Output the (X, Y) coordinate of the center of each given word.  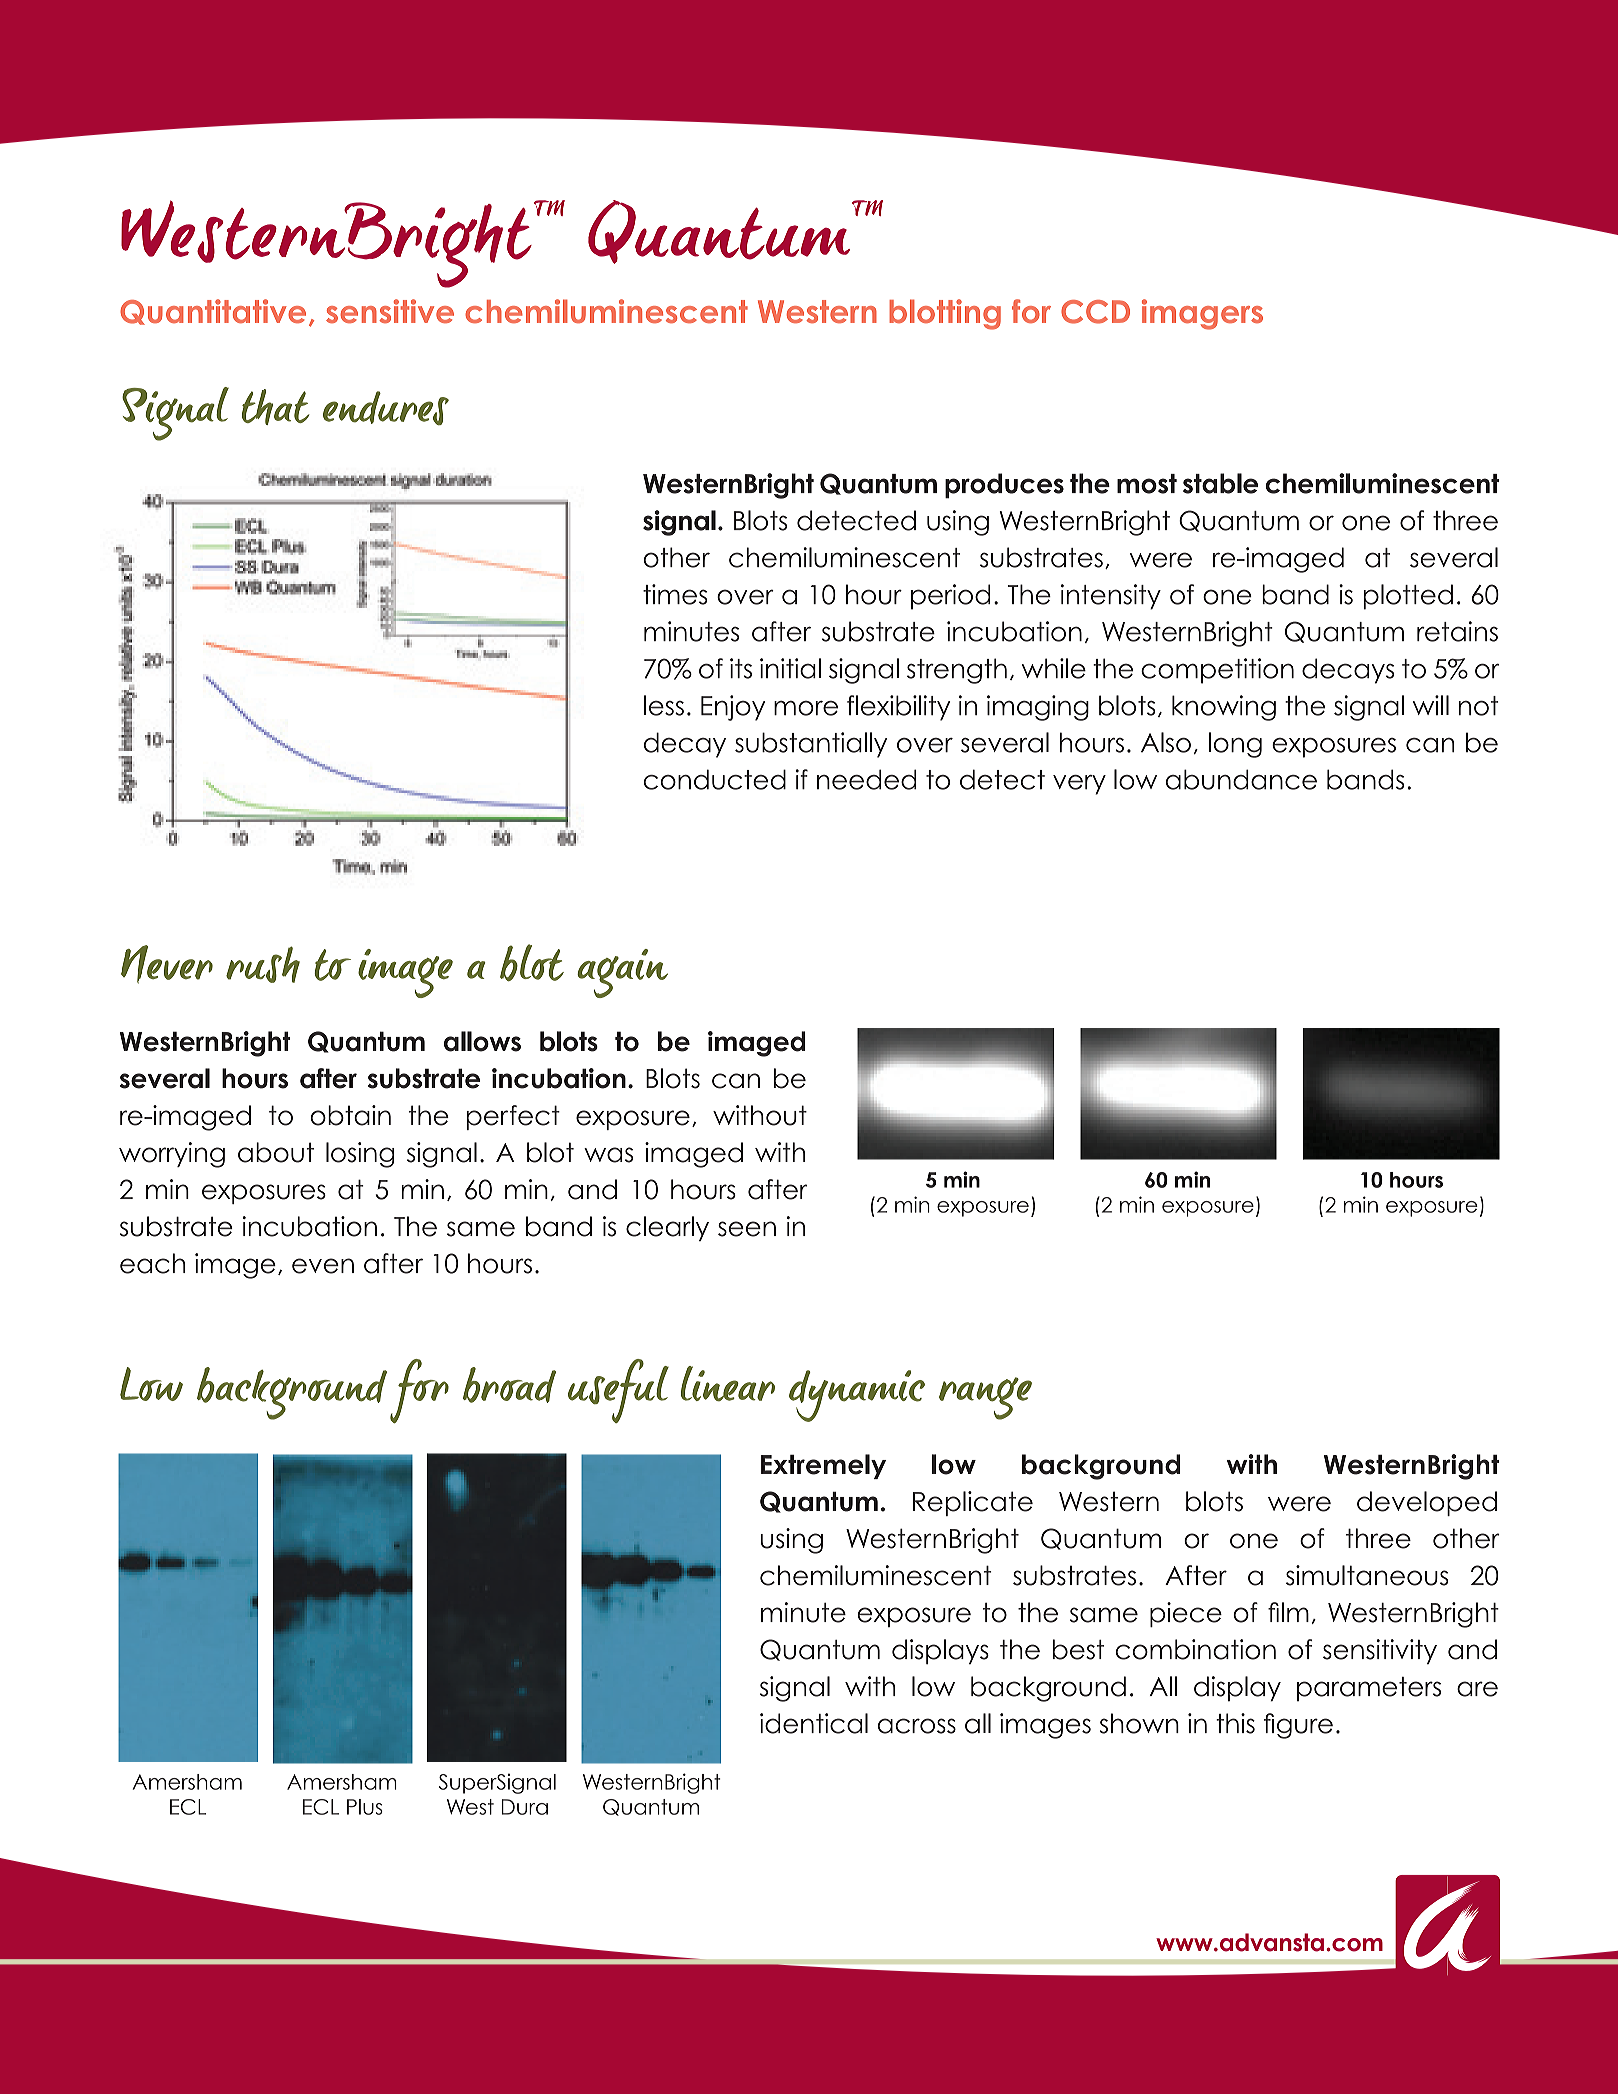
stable (1220, 483)
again (622, 973)
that (275, 407)
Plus (365, 1807)
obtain (350, 1115)
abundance (1241, 779)
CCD (1095, 312)
